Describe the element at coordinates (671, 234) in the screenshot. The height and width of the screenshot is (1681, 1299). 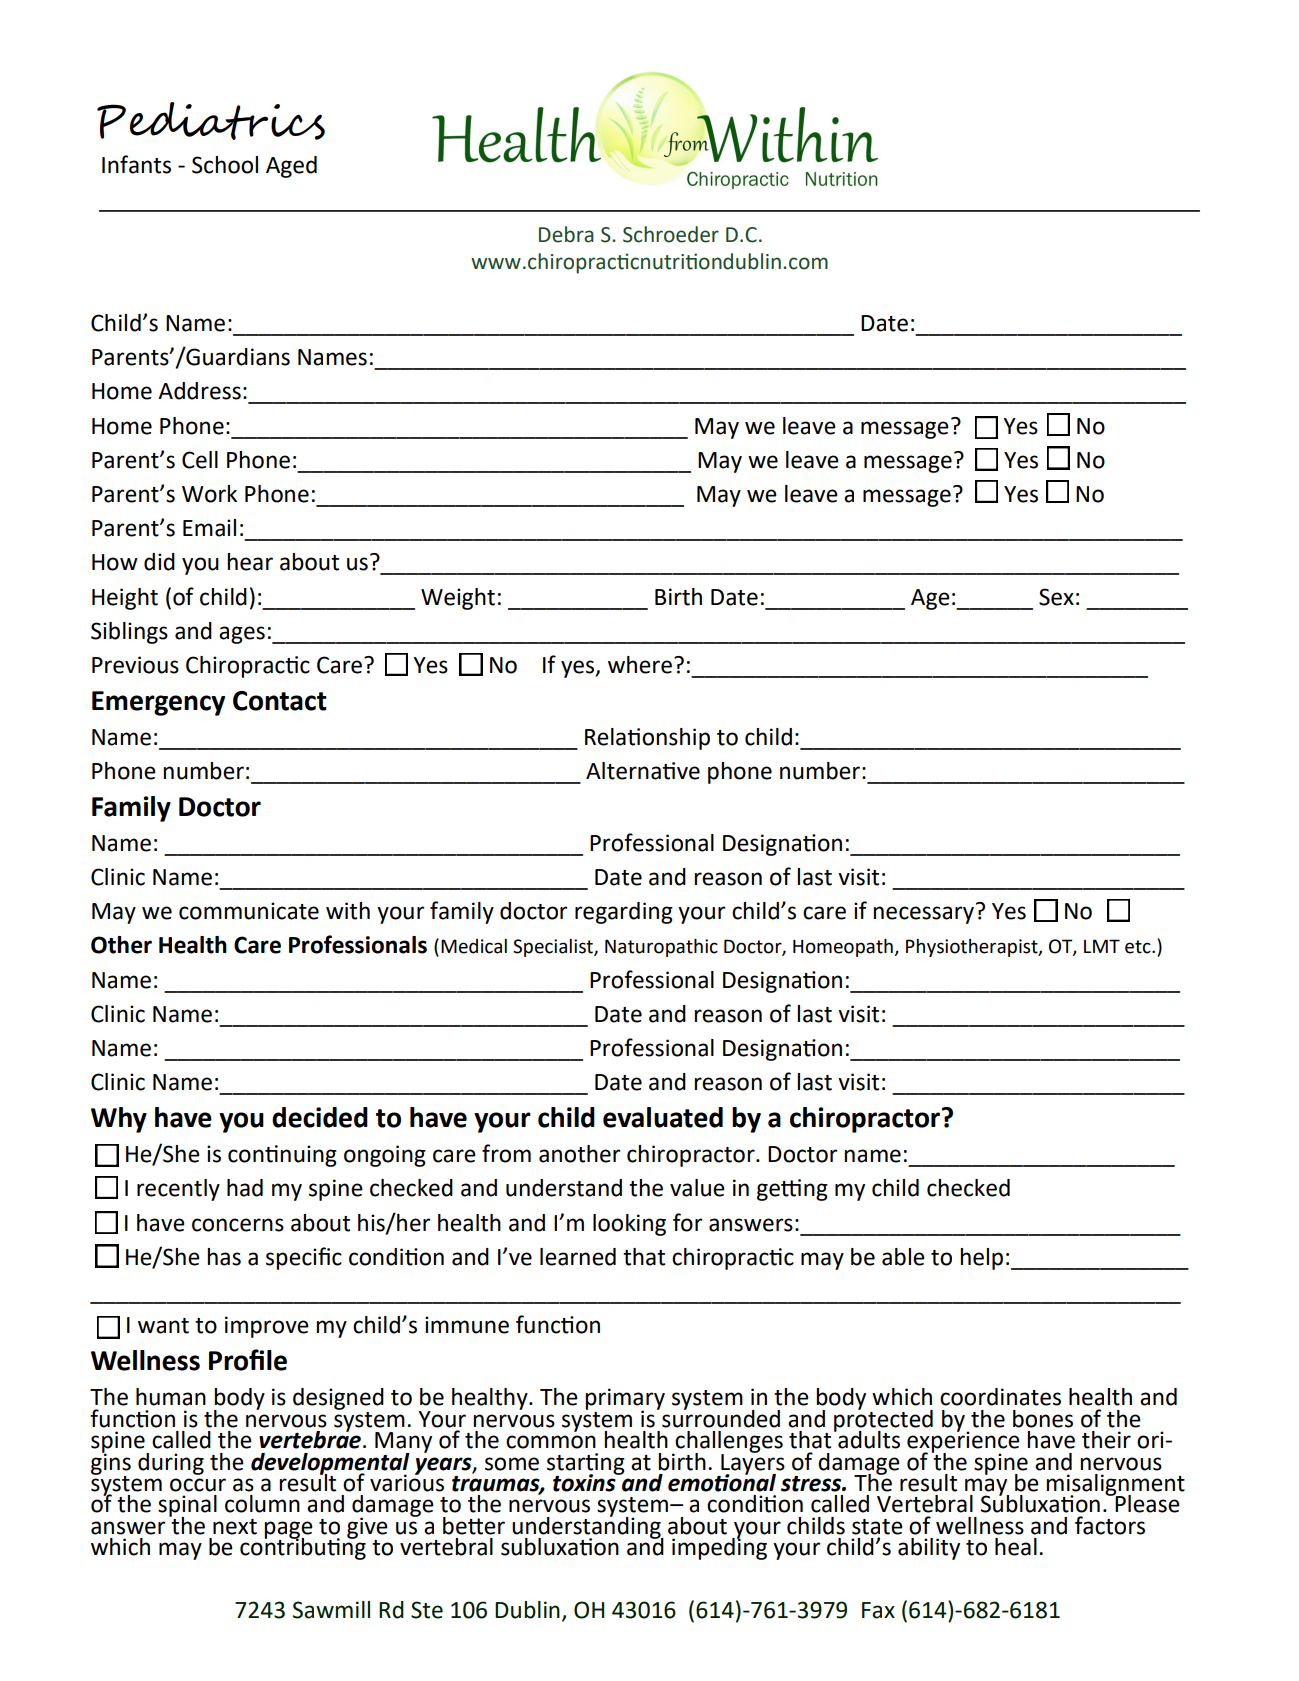
I see `Schroeder` at that location.
